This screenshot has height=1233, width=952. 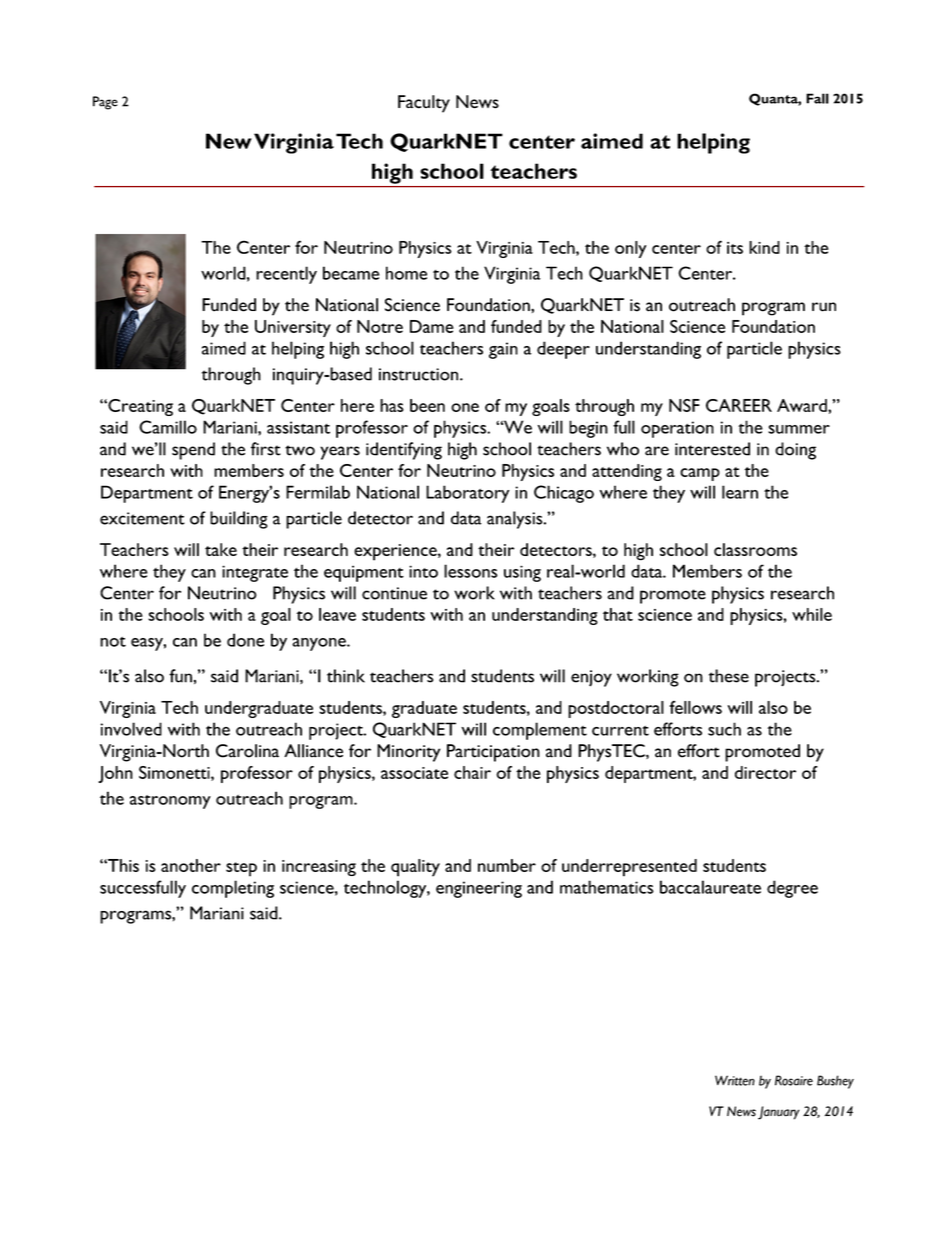 What do you see at coordinates (817, 98) in the screenshot?
I see `Fall` at bounding box center [817, 98].
